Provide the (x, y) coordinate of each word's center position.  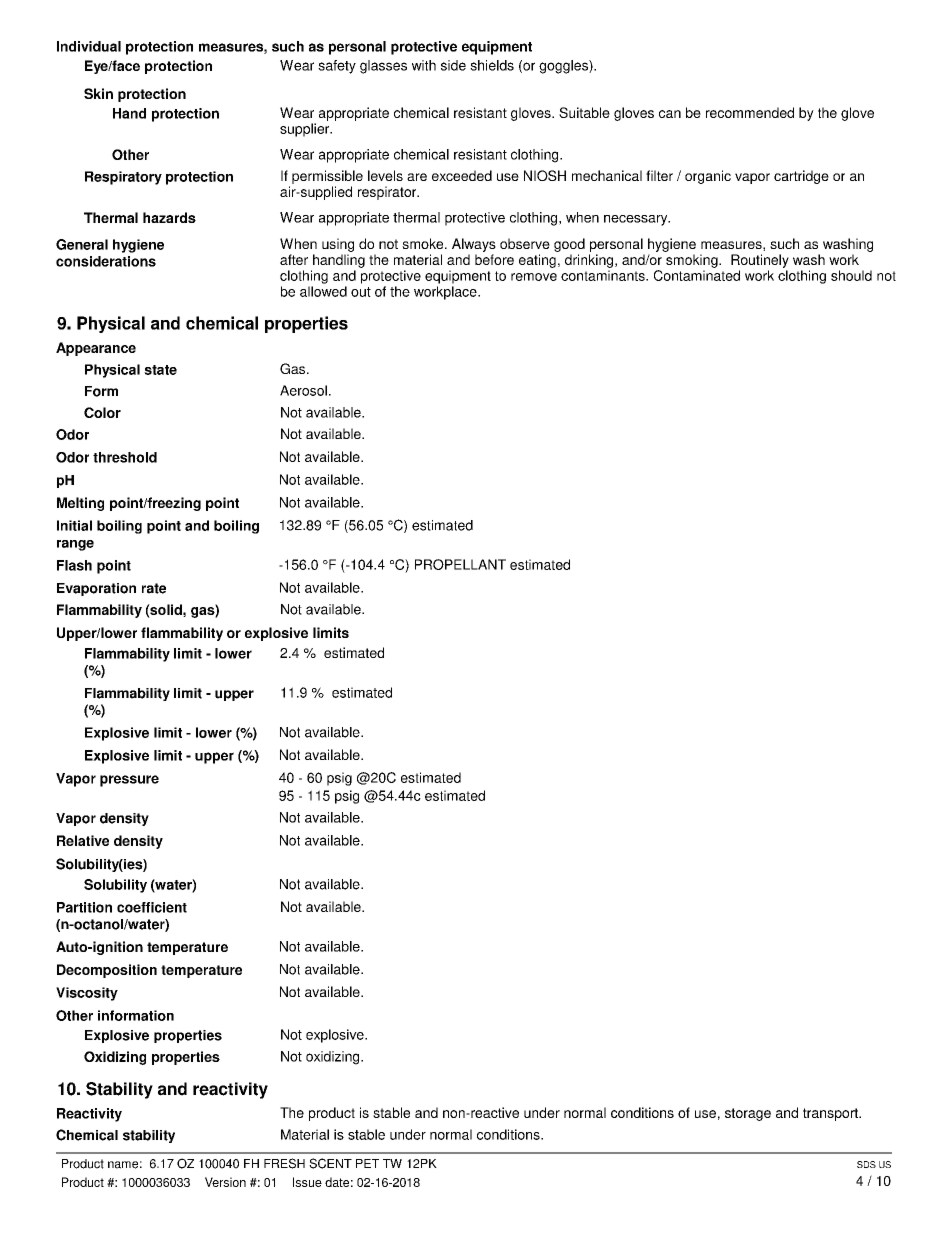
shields (492, 65)
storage (748, 1114)
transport (832, 1114)
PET (367, 1163)
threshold (125, 457)
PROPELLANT (460, 564)
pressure (129, 781)
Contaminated (697, 275)
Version (225, 1182)
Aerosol (303, 390)
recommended (750, 112)
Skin (98, 93)
